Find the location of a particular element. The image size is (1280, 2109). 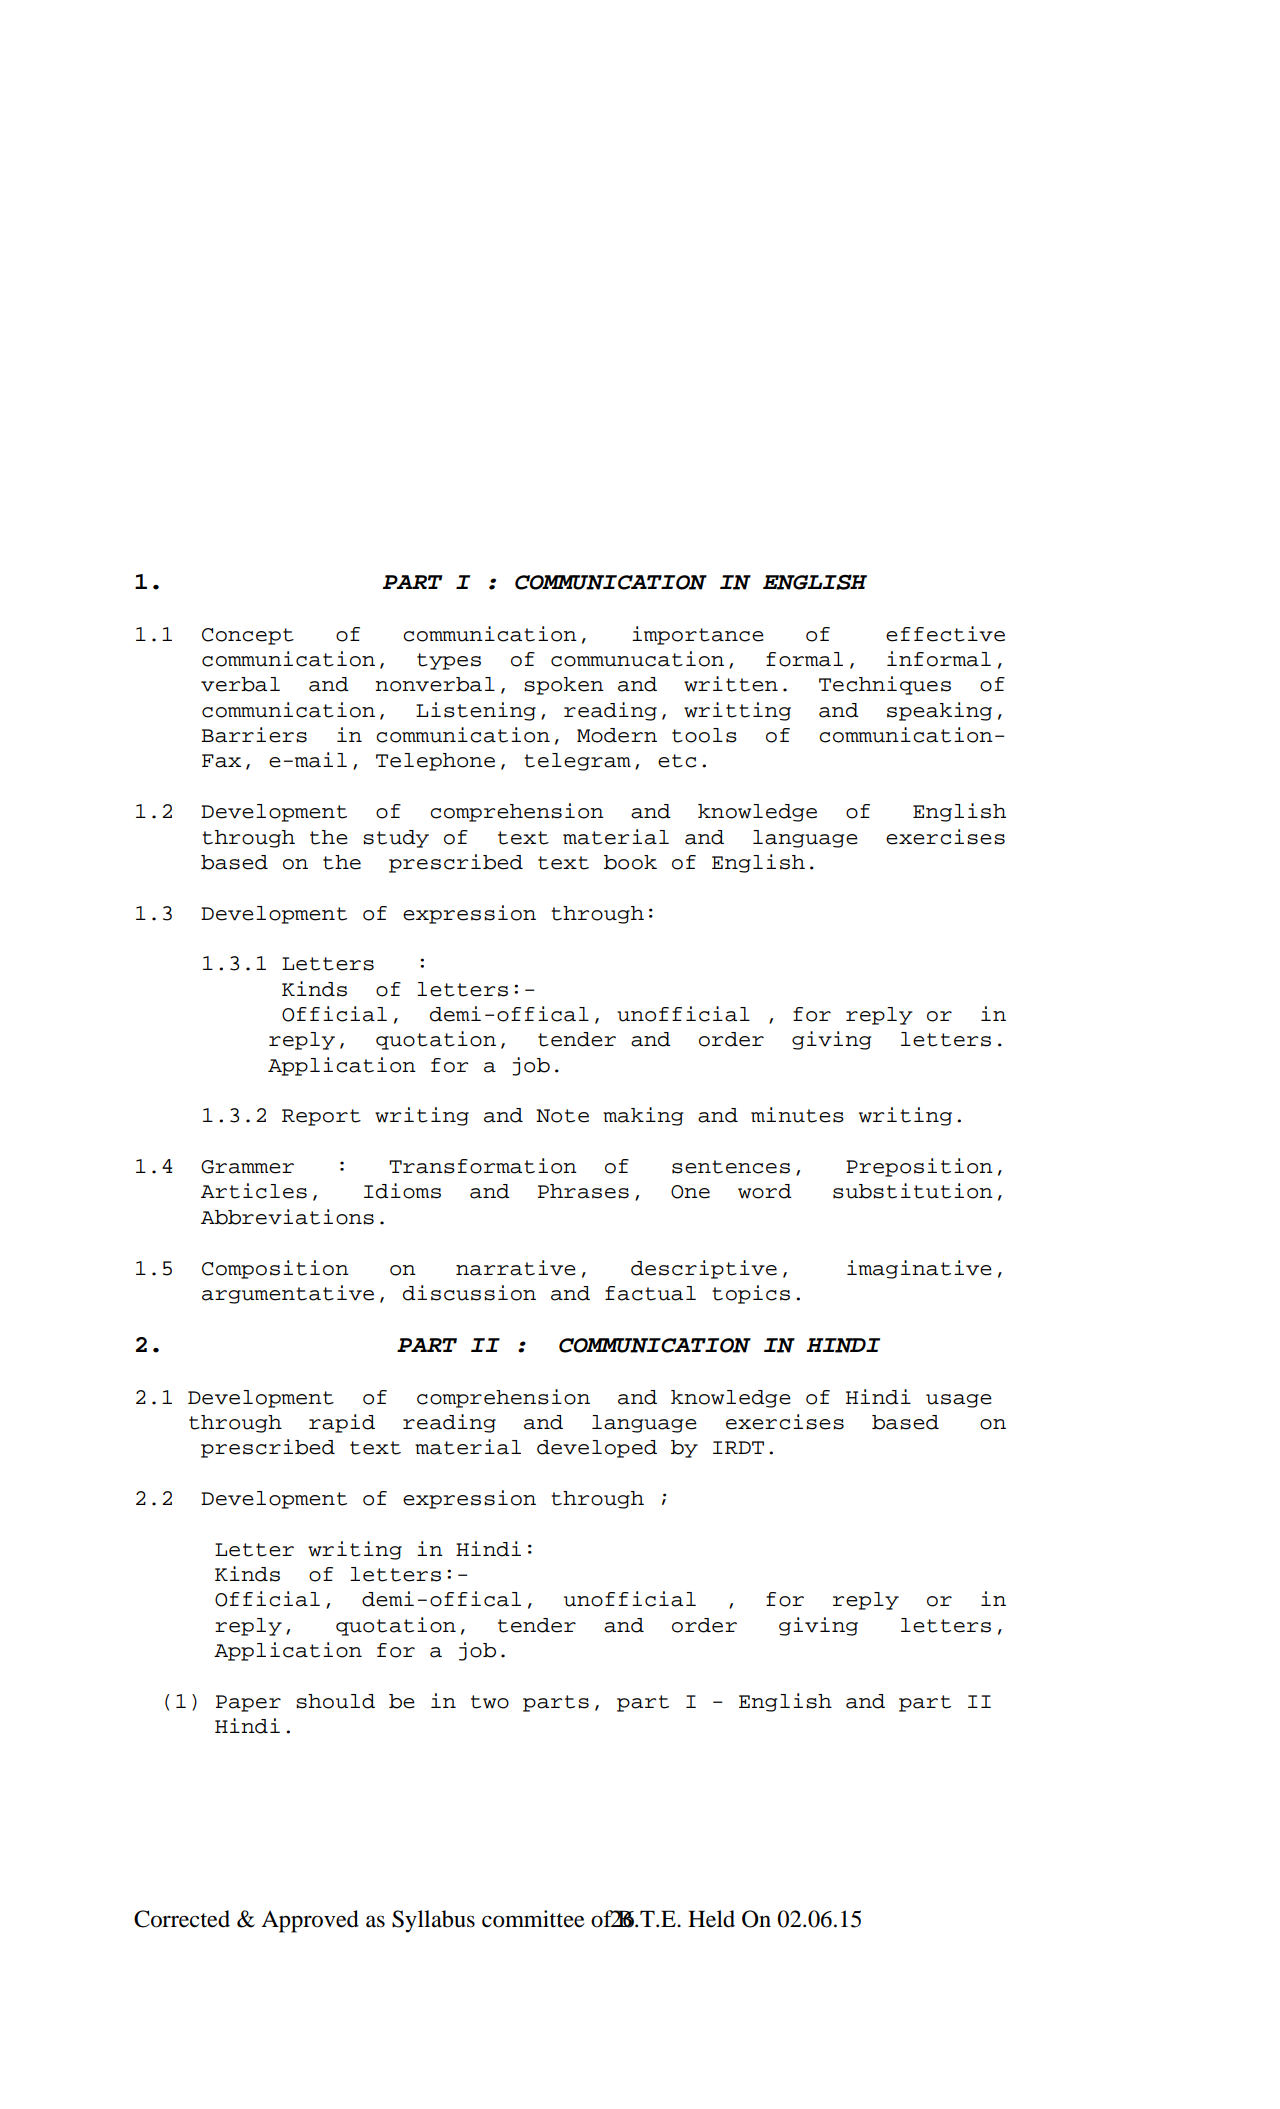

Composition is located at coordinates (275, 1269).
